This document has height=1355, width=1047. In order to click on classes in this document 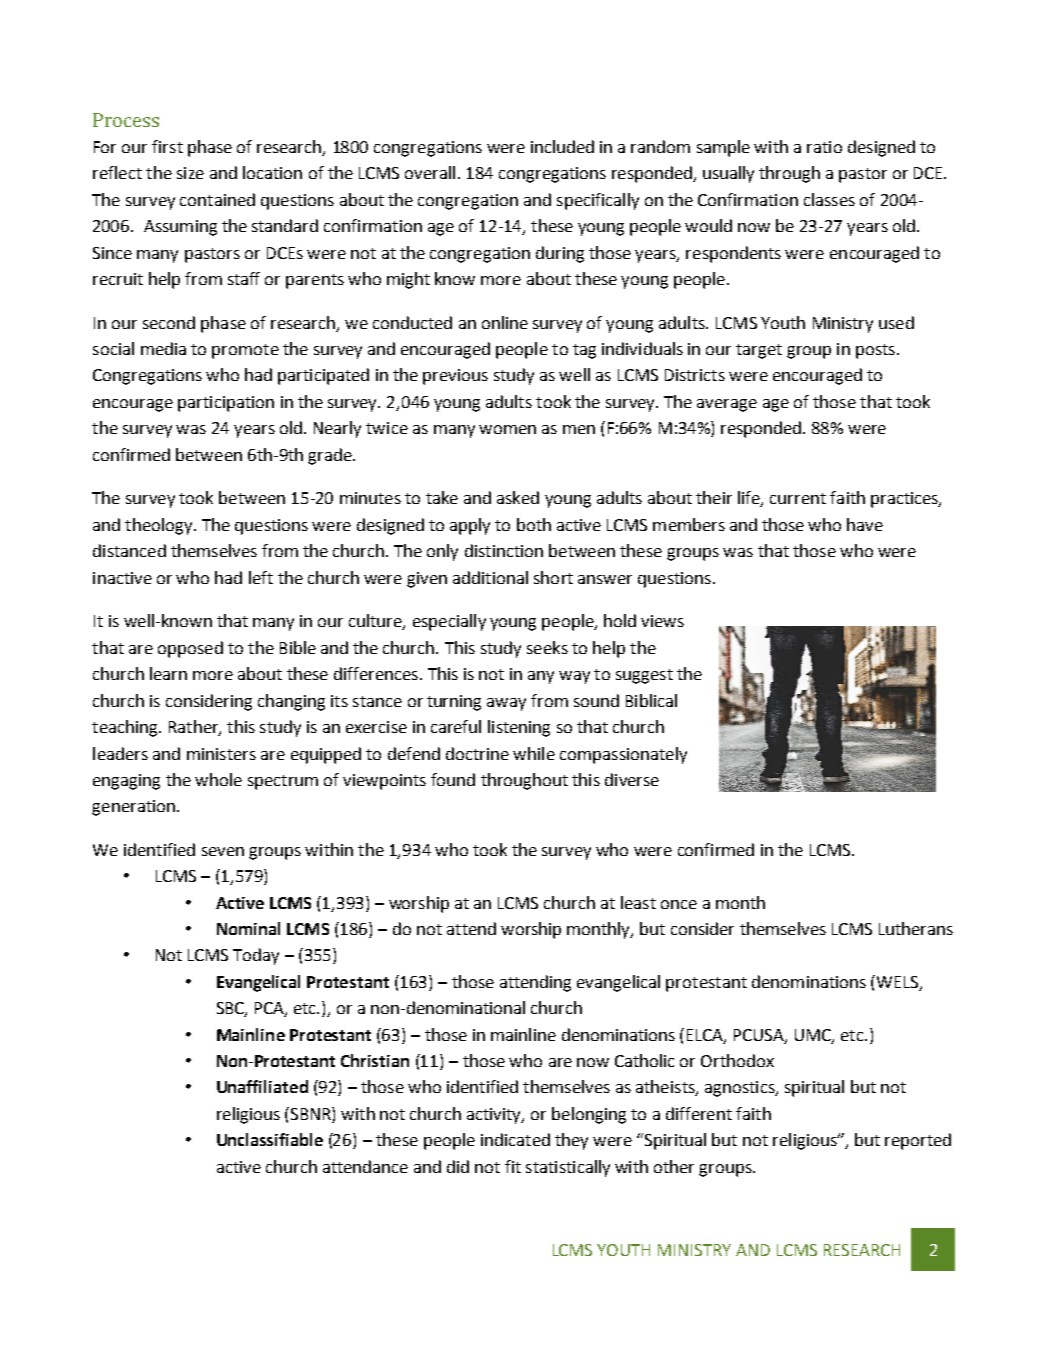, I will do `click(829, 199)`.
